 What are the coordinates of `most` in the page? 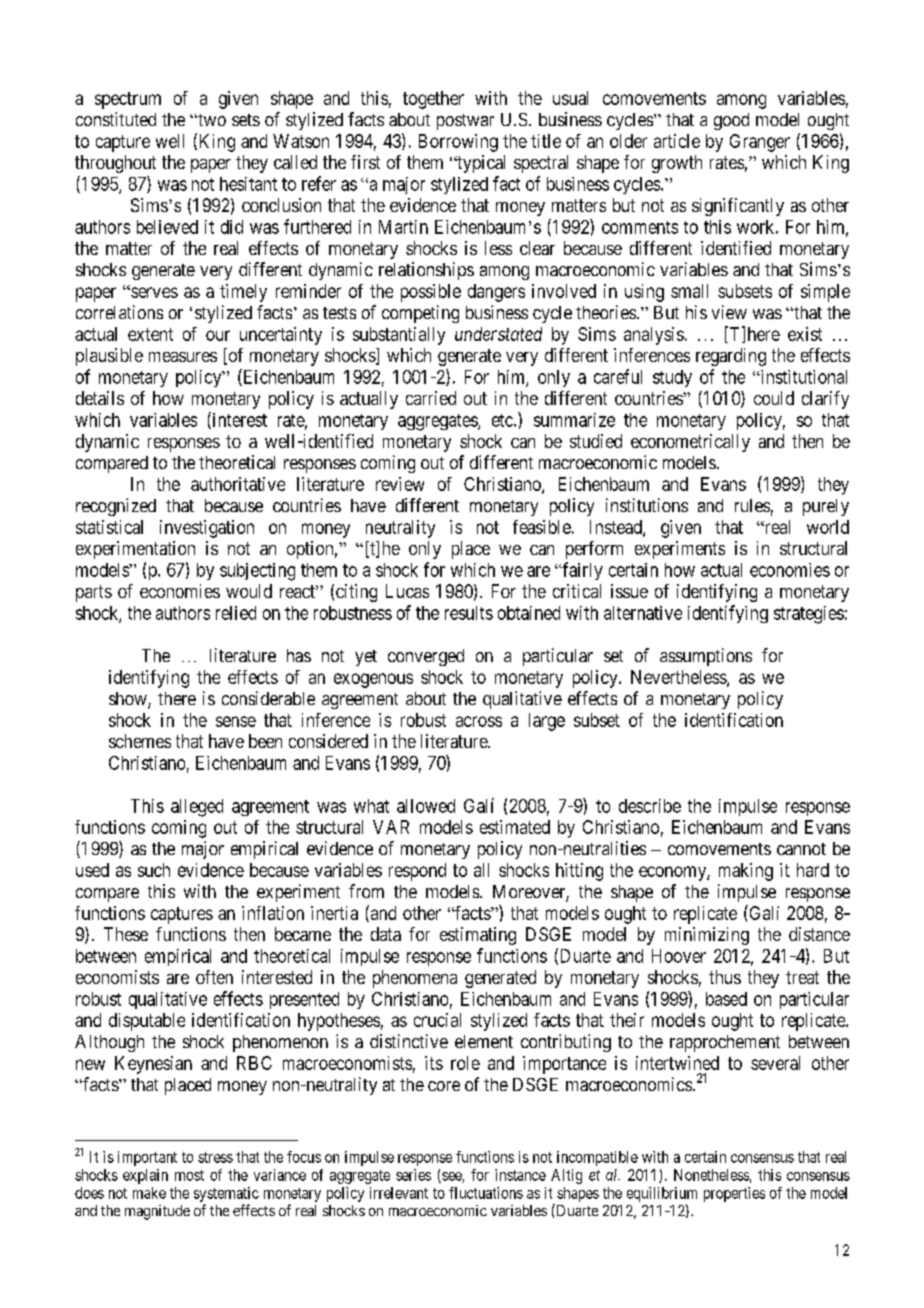 It's located at (189, 1175).
